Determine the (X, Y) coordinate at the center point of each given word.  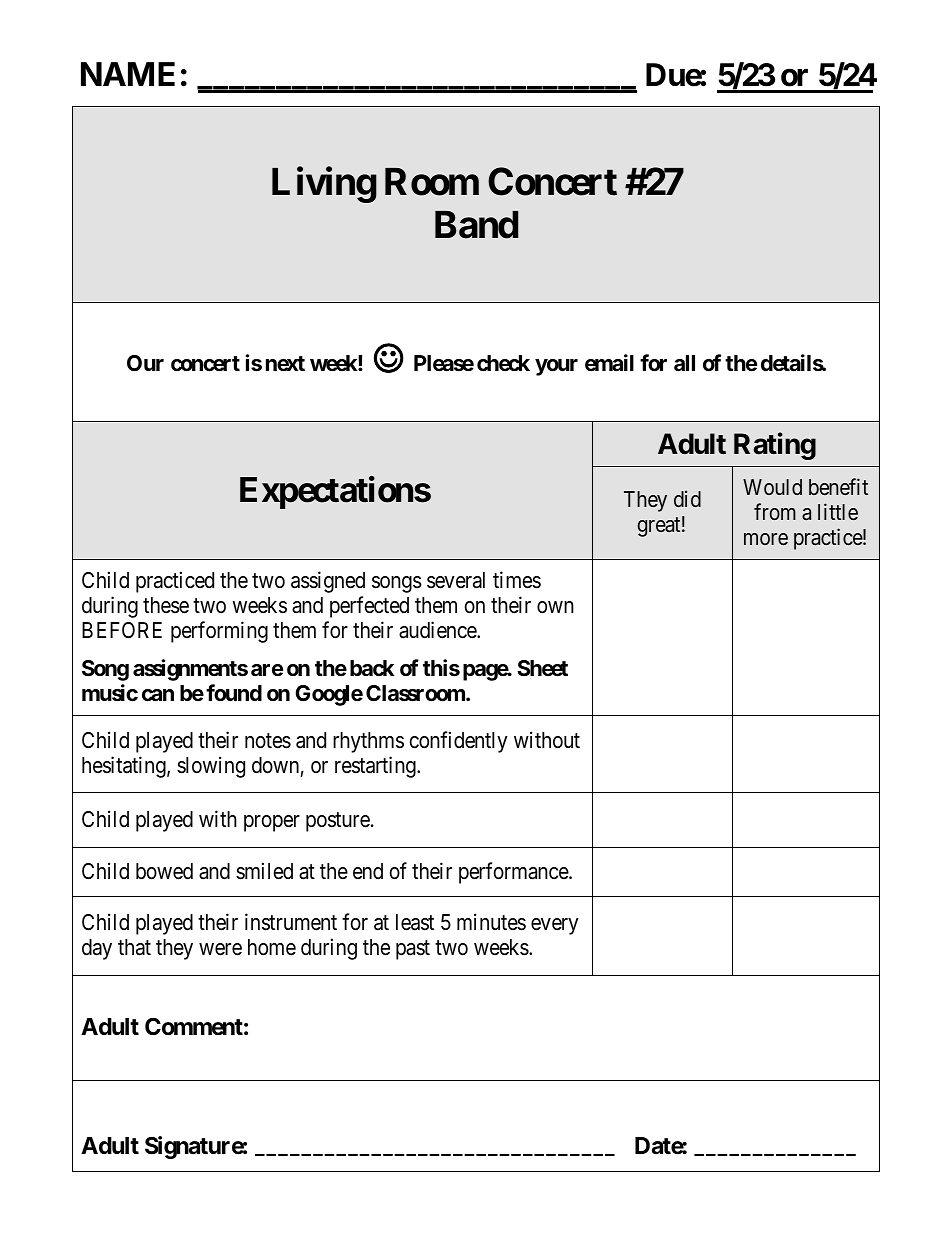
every (555, 926)
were (220, 949)
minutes (491, 922)
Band (476, 225)
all (684, 363)
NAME (128, 74)
